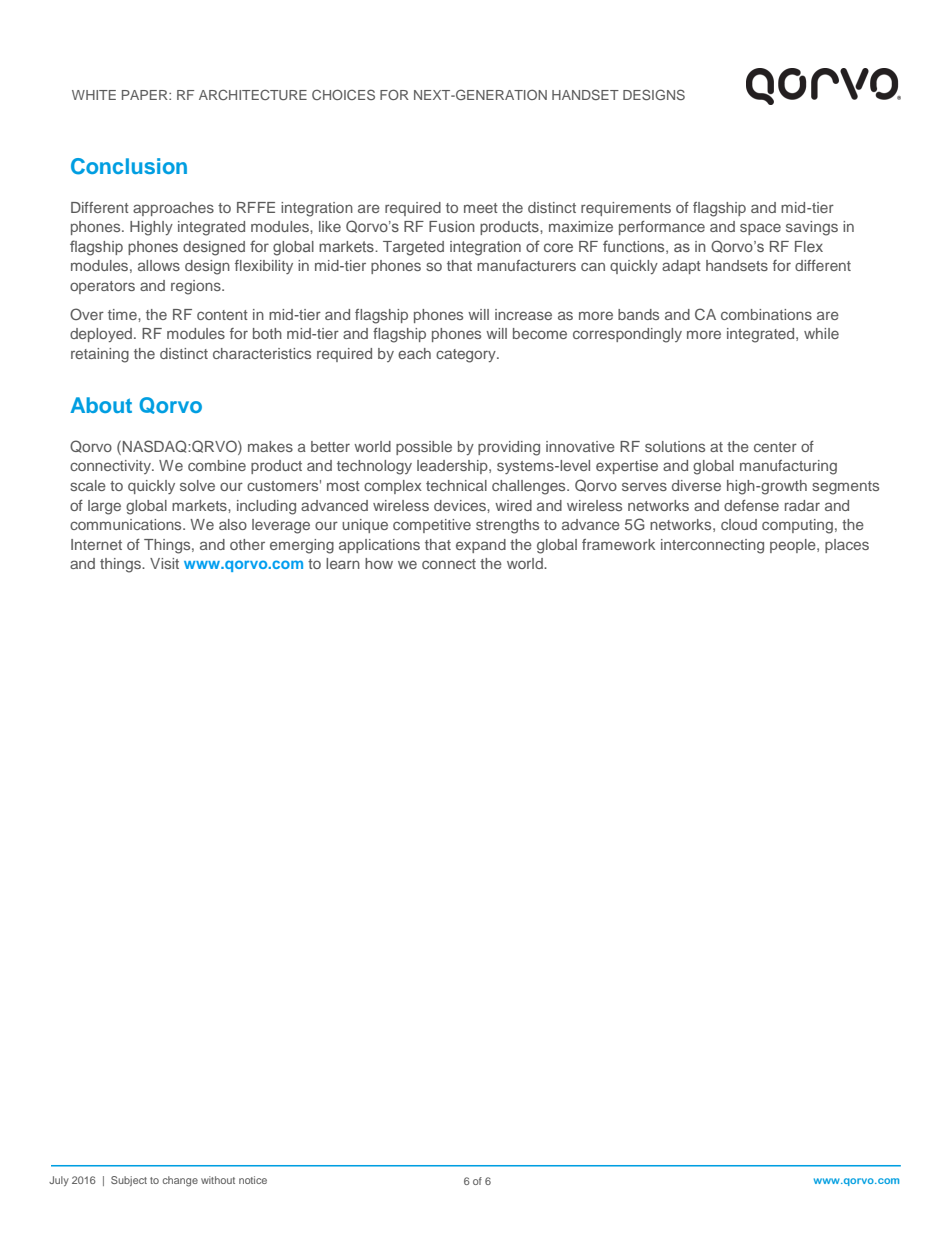  I want to click on places, so click(847, 546).
